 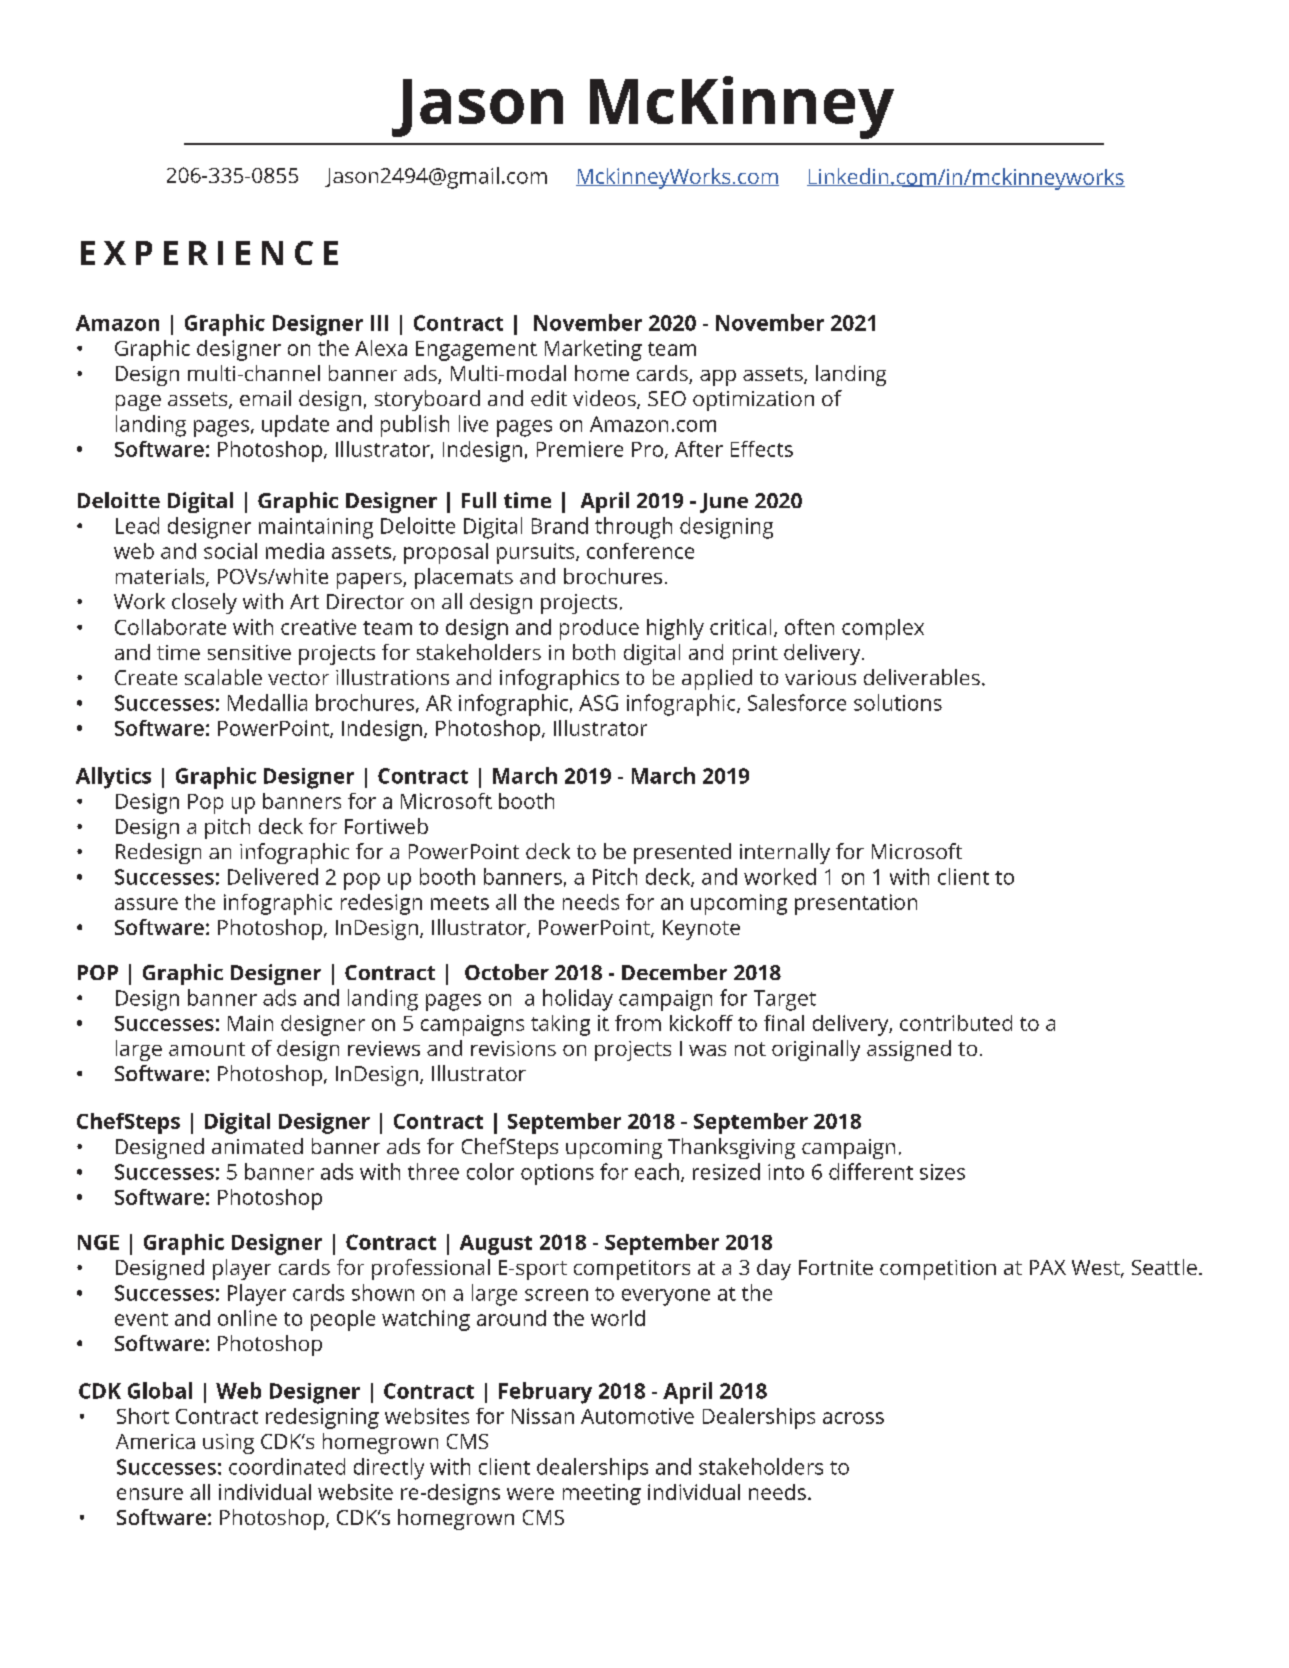 What do you see at coordinates (146, 904) in the page?
I see `assure` at bounding box center [146, 904].
